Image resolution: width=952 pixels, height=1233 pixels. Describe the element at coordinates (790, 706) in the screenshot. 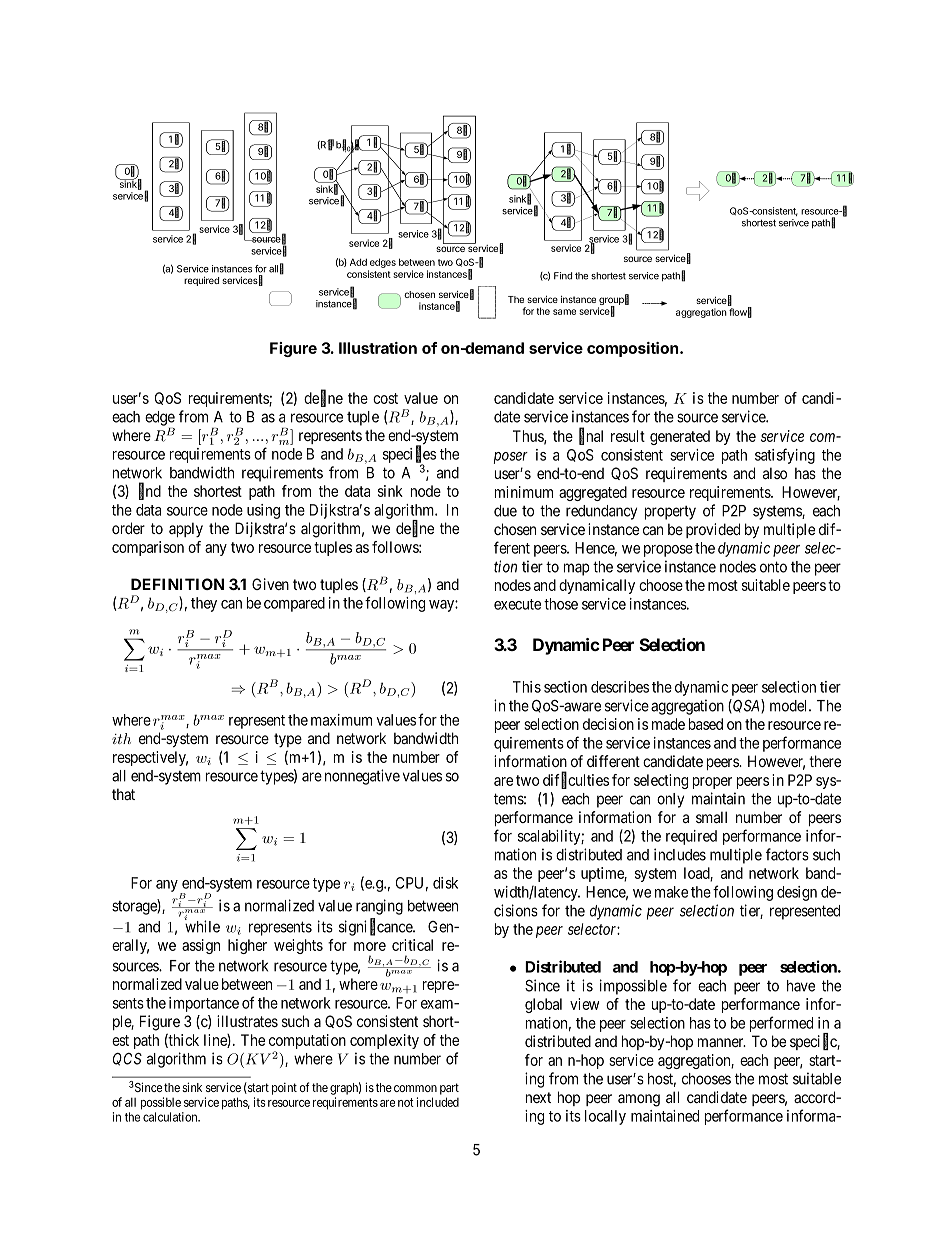

I see `model` at that location.
